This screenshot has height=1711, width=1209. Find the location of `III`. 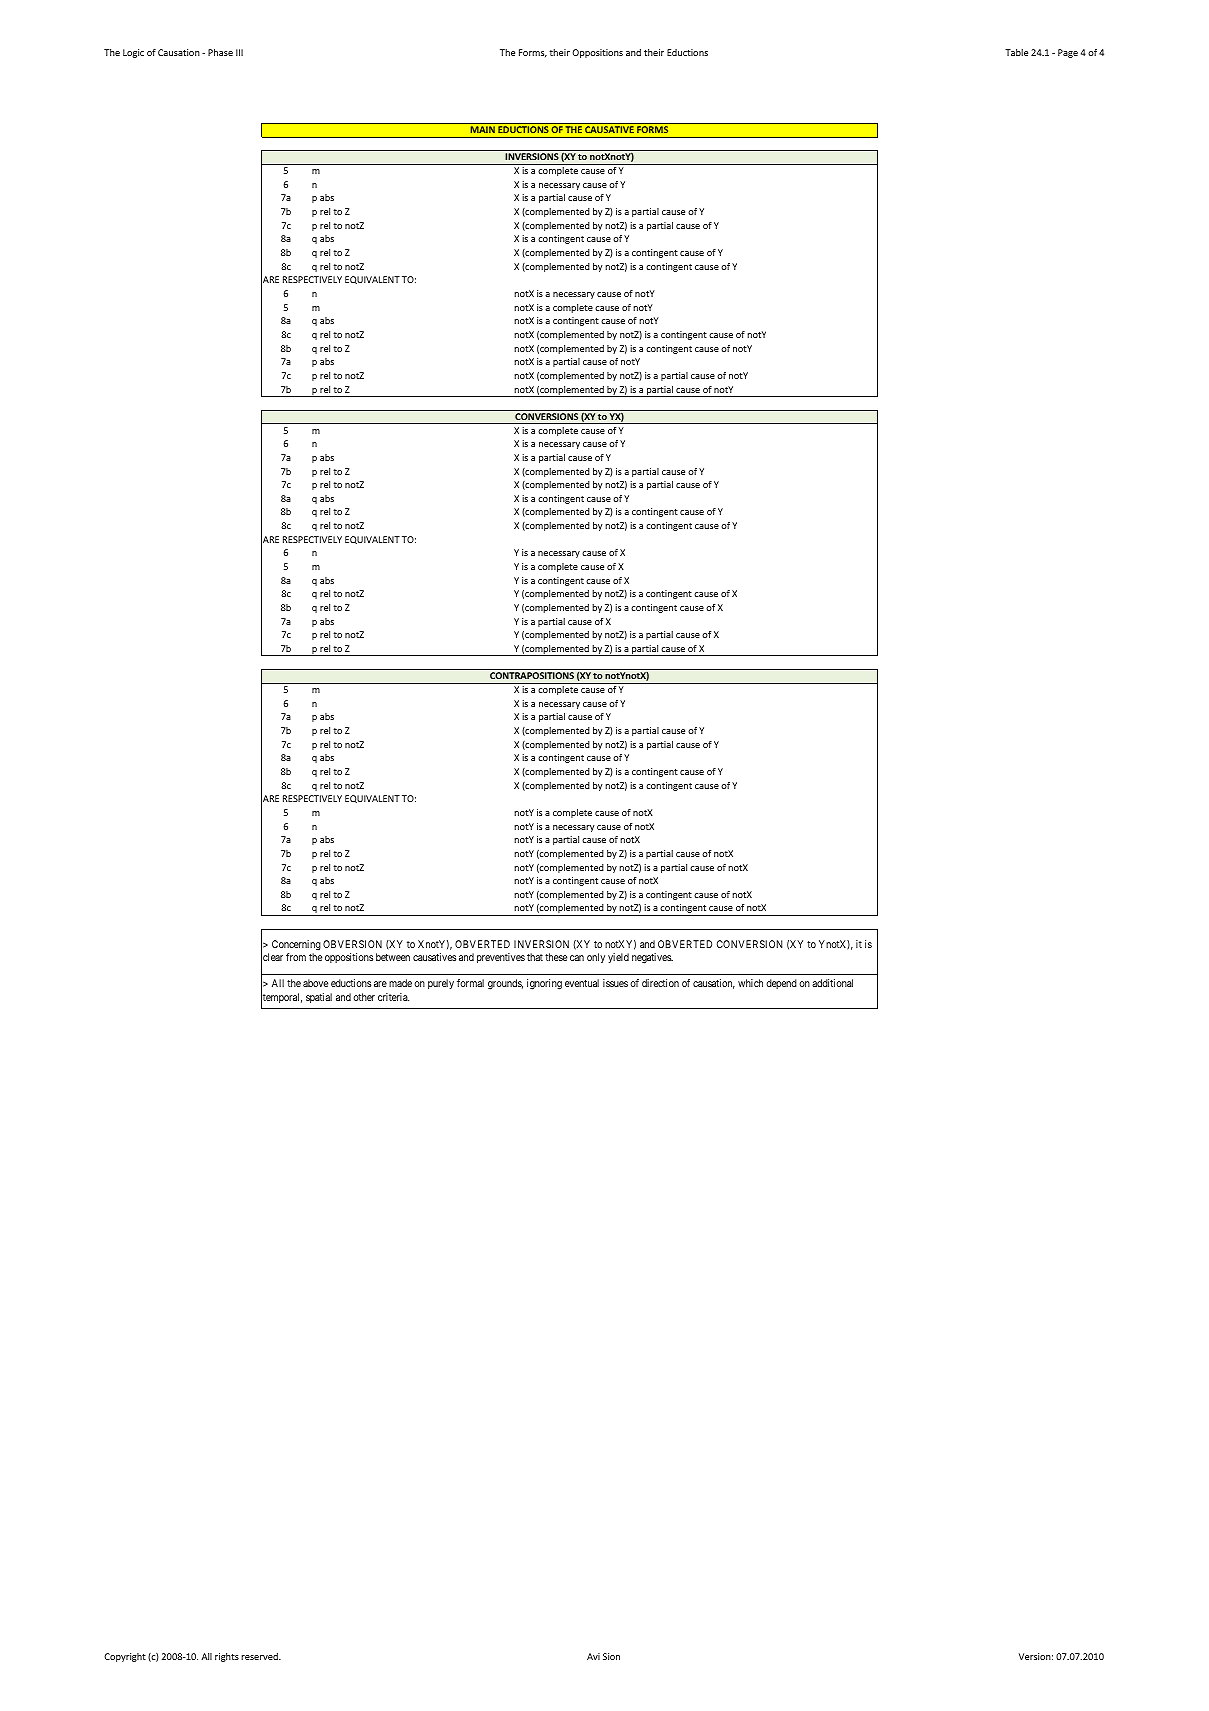

III is located at coordinates (239, 52).
